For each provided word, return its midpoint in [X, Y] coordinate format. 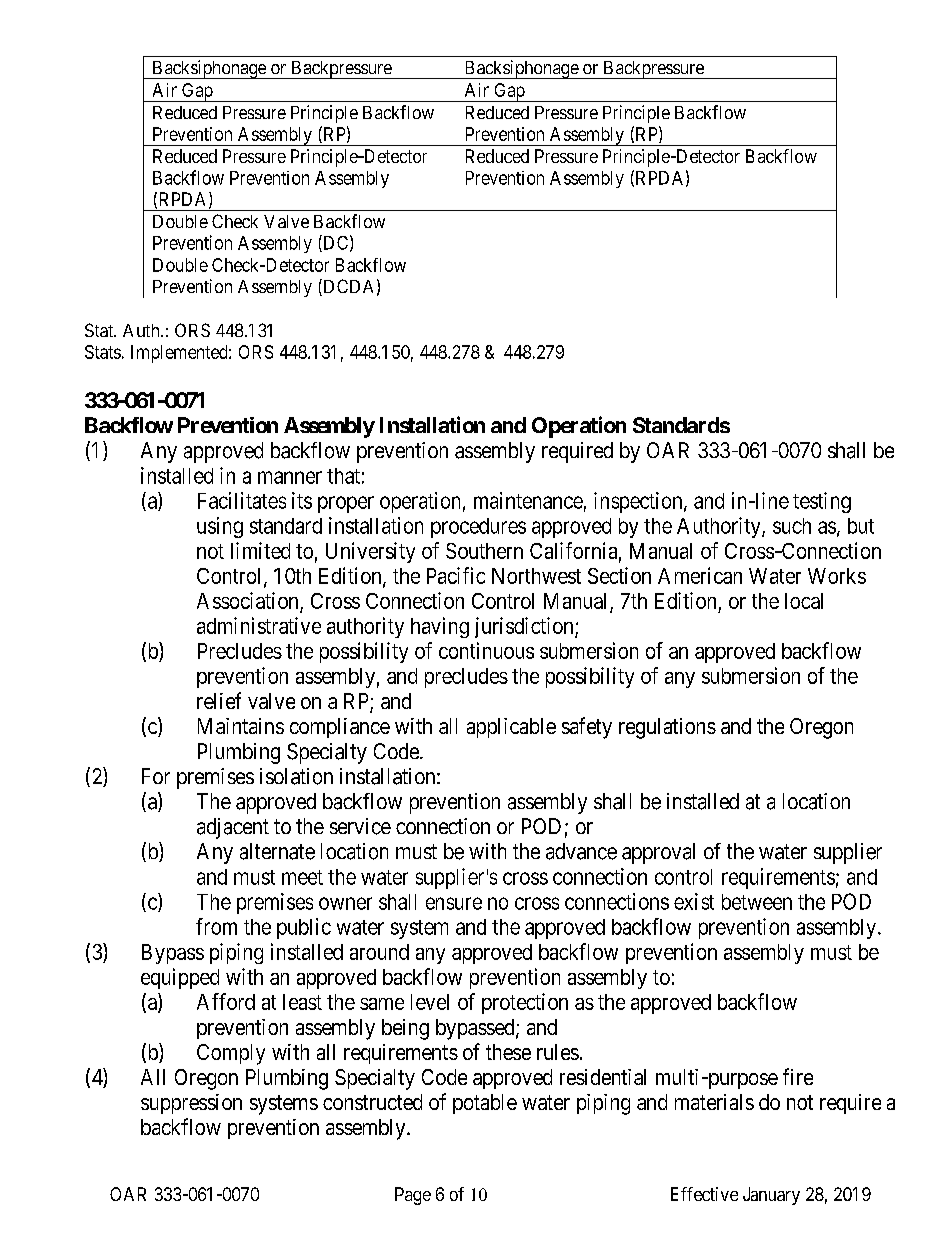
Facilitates [242, 500]
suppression [191, 1104]
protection [525, 1003]
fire [798, 1076]
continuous [486, 650]
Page [413, 1196]
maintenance [528, 500]
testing [822, 502]
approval [658, 853]
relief [219, 700]
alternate [277, 851]
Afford [226, 1001]
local [804, 601]
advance [581, 851]
